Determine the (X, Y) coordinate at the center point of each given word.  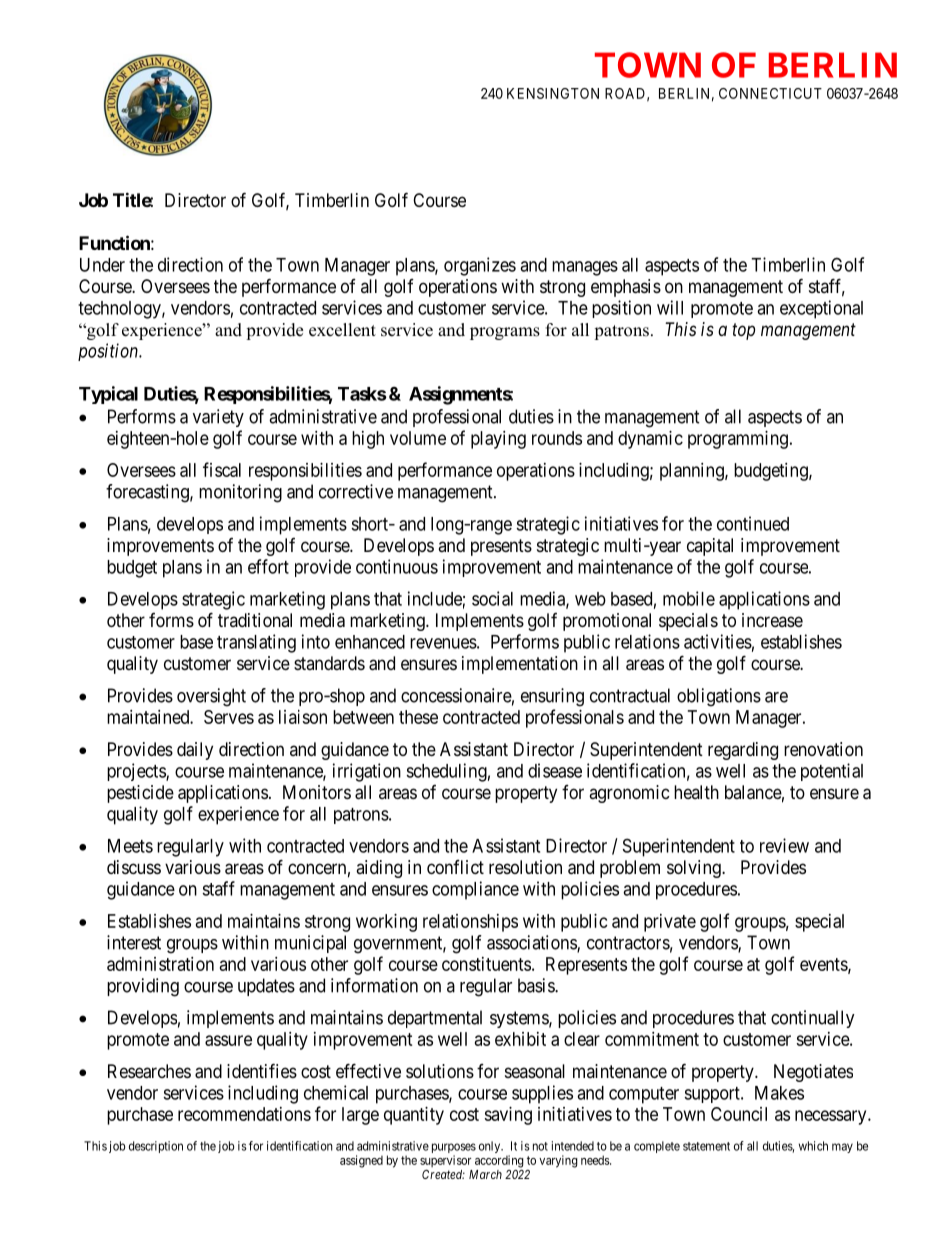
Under (102, 265)
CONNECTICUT (770, 93)
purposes (454, 1149)
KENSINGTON (553, 93)
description (156, 1147)
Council (739, 1114)
